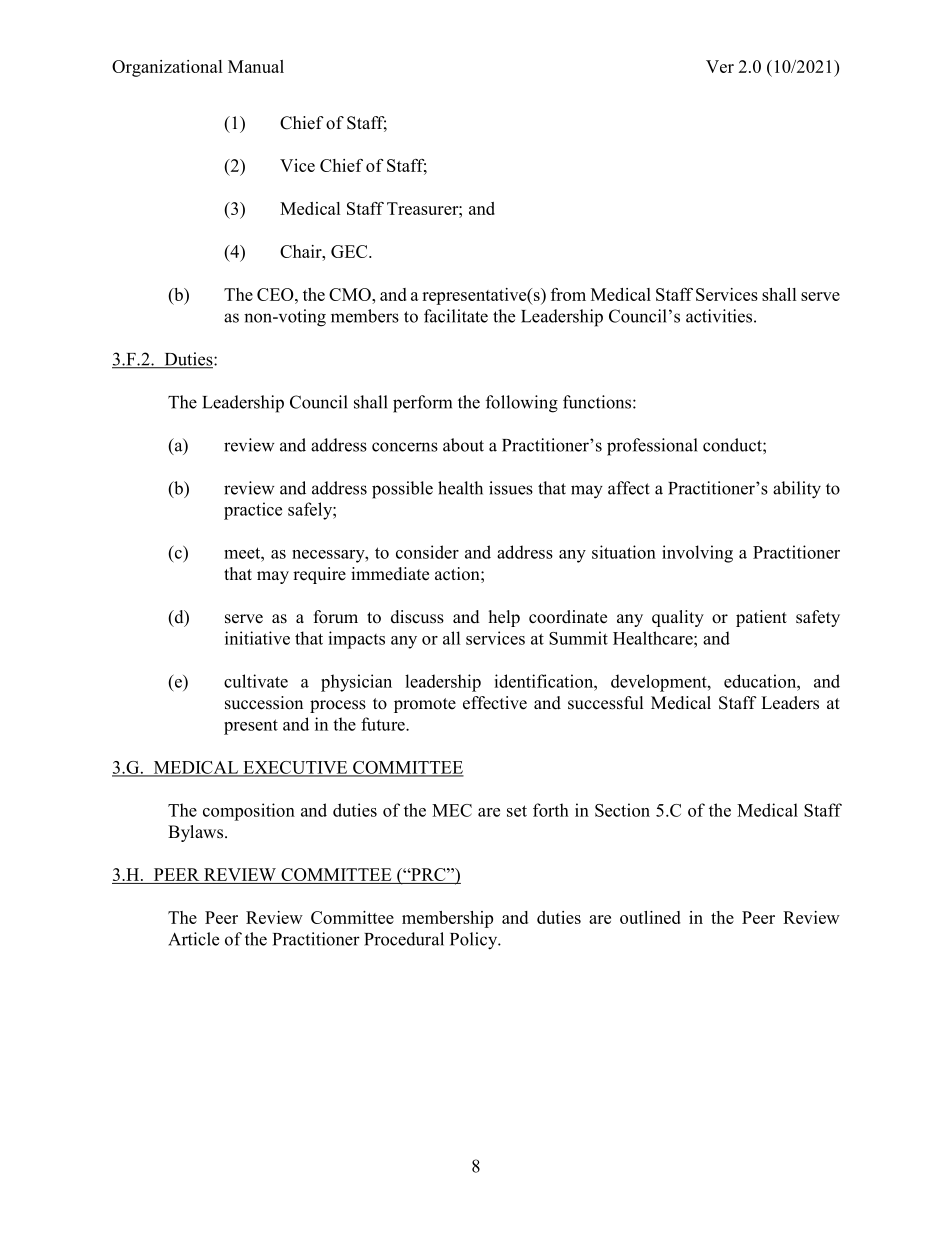  What do you see at coordinates (422, 404) in the page?
I see `perform` at bounding box center [422, 404].
